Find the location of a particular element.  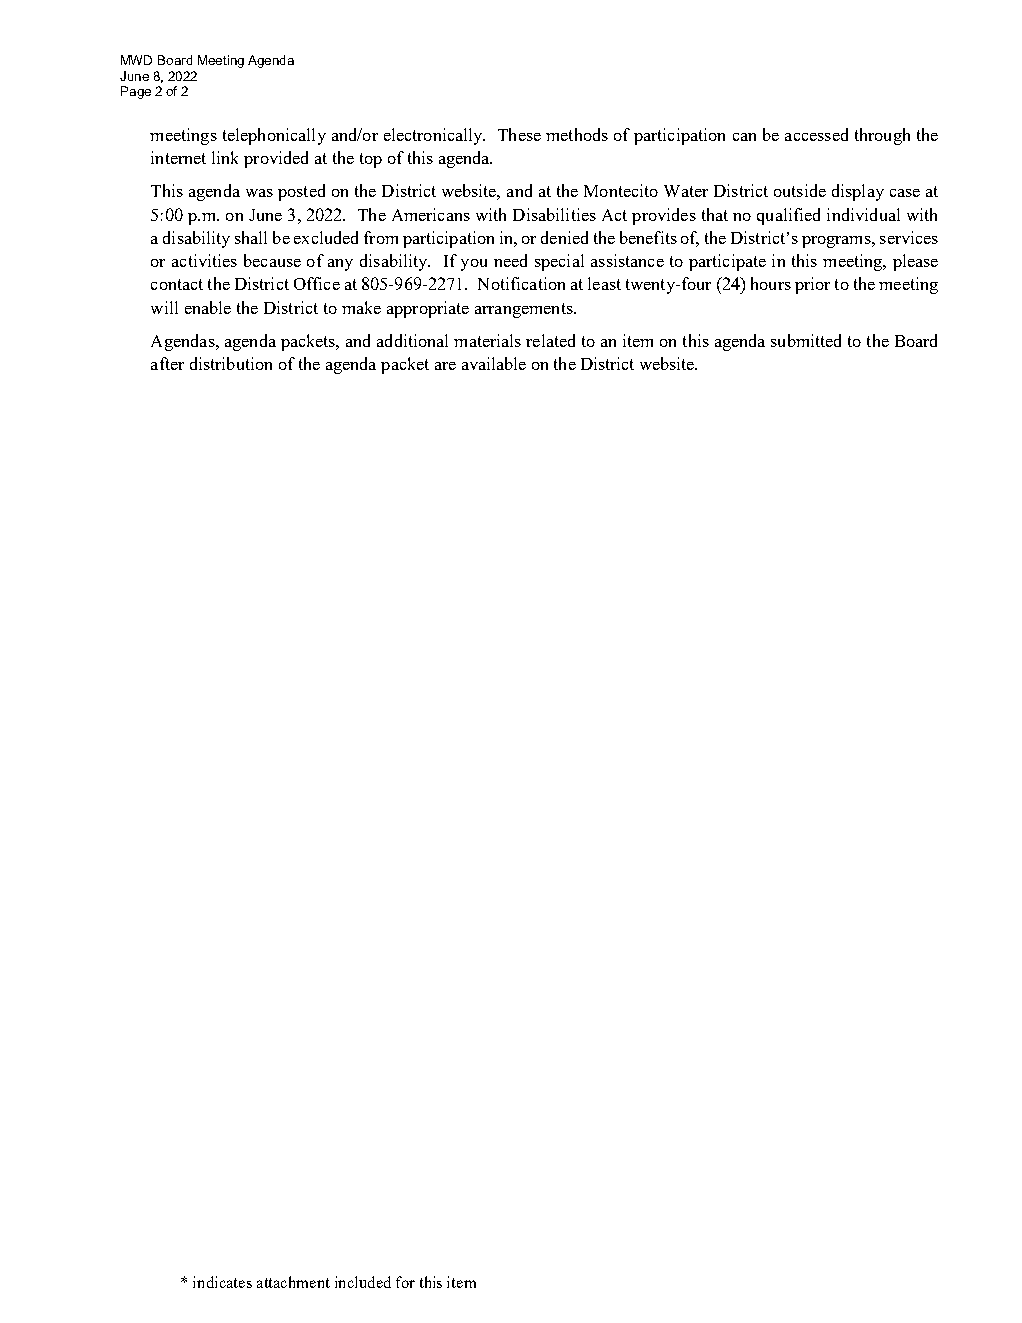

submitted is located at coordinates (806, 340).
